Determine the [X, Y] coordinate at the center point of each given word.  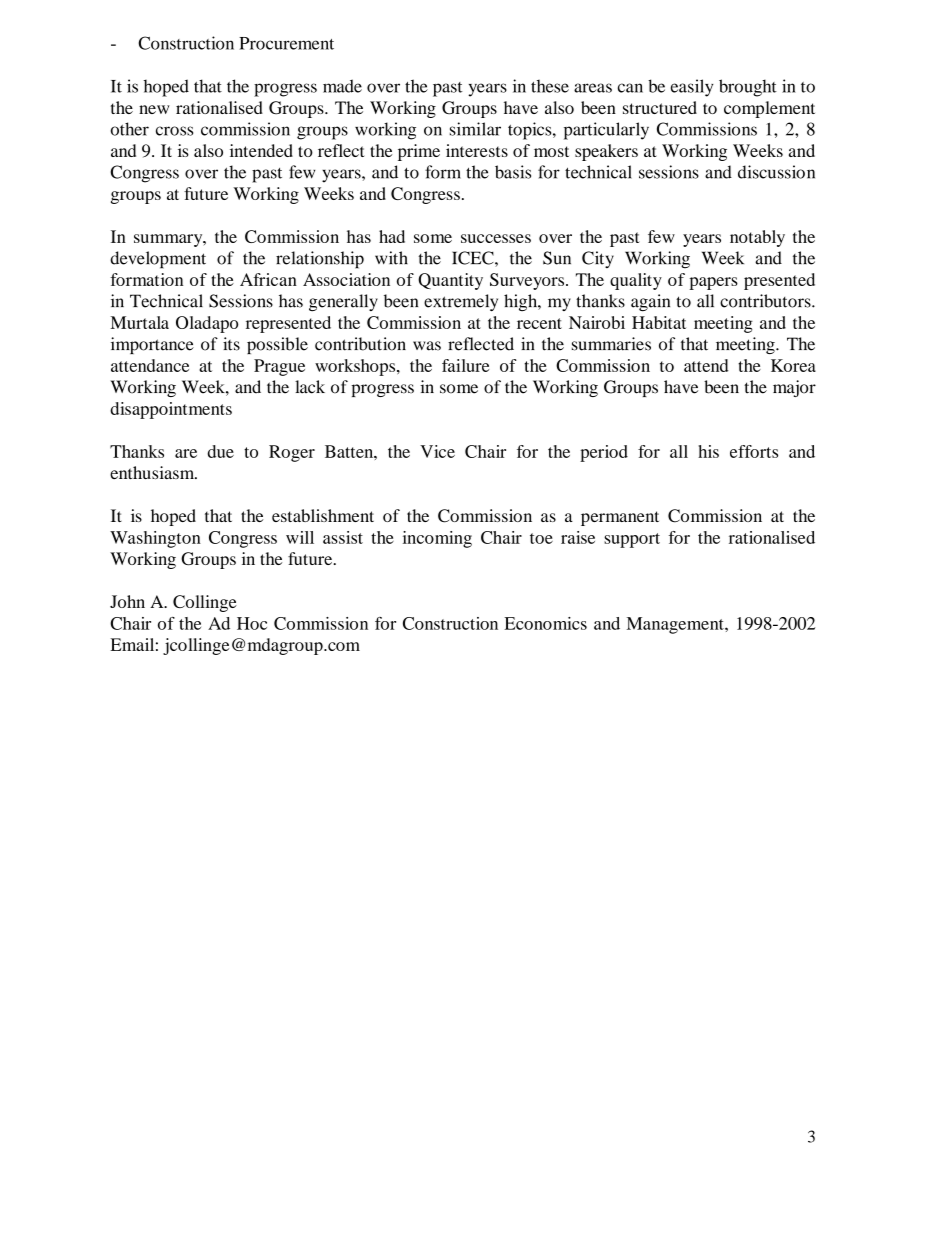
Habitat [659, 322]
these [550, 86]
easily [692, 88]
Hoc [252, 623]
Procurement [286, 43]
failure [465, 365]
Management [676, 625]
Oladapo [207, 324]
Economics [545, 623]
